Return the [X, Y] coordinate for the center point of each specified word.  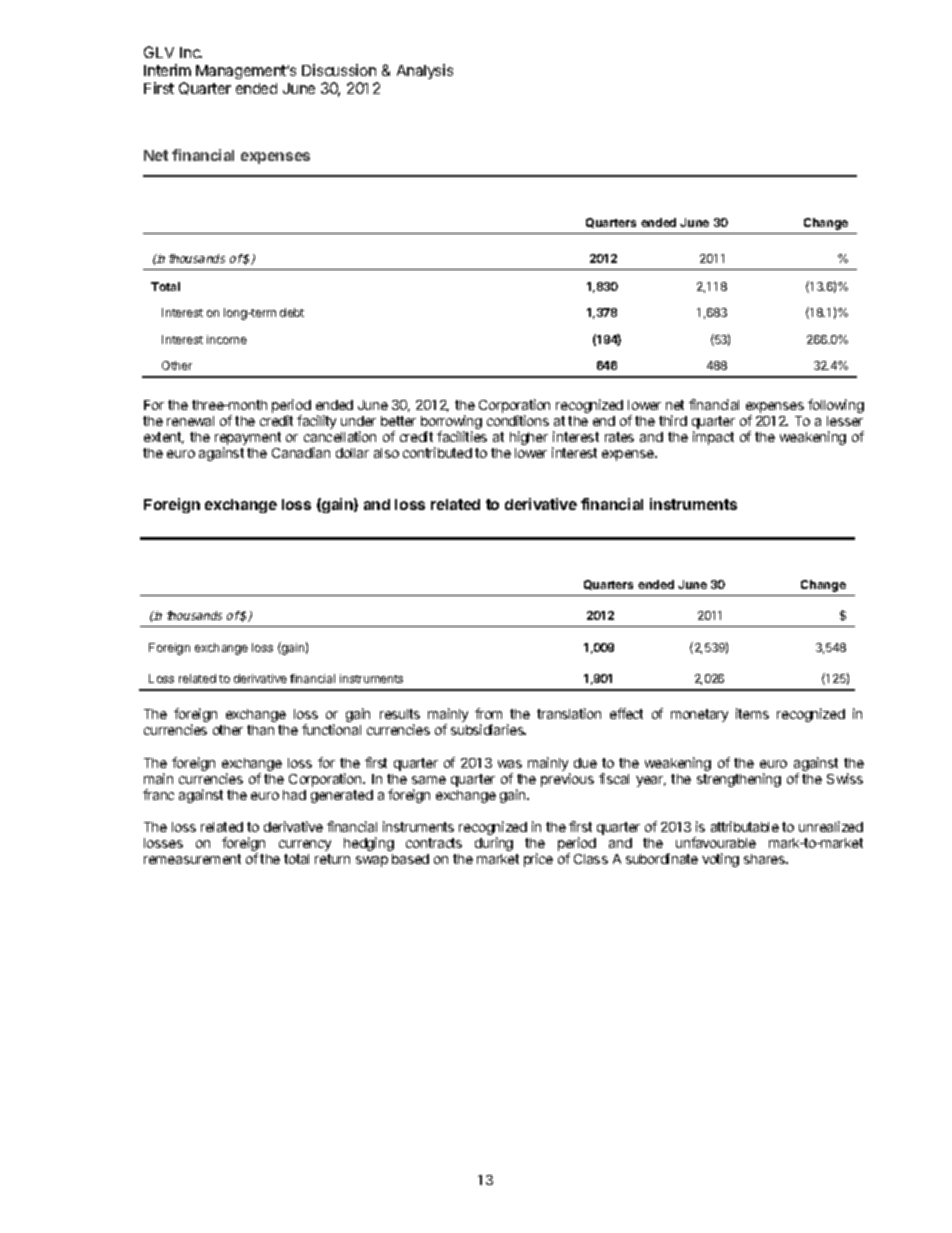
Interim [167, 70]
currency [305, 845]
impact [713, 438]
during [494, 844]
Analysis [425, 71]
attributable [745, 826]
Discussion [339, 70]
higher [529, 438]
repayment [248, 440]
